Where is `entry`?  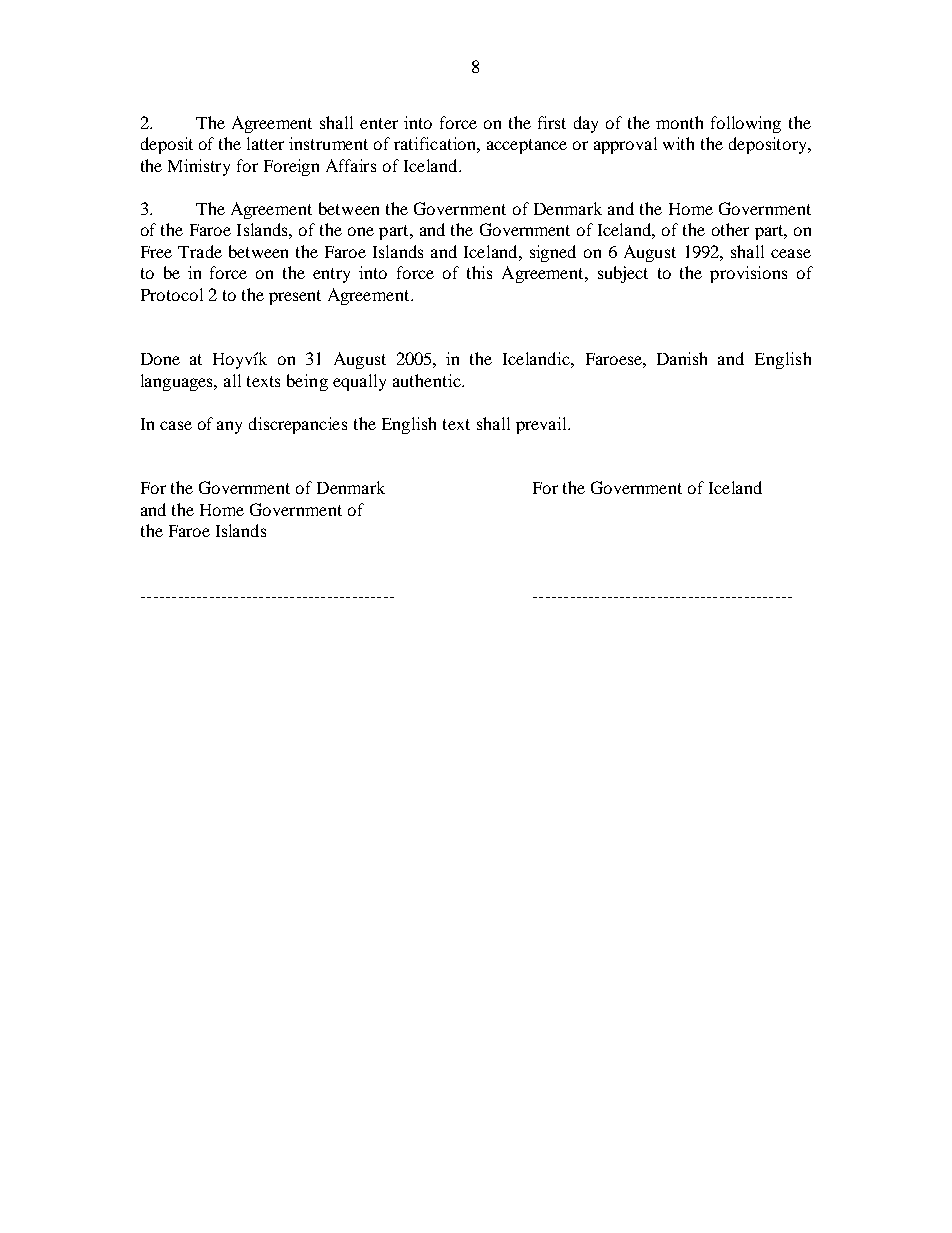 entry is located at coordinates (331, 275).
